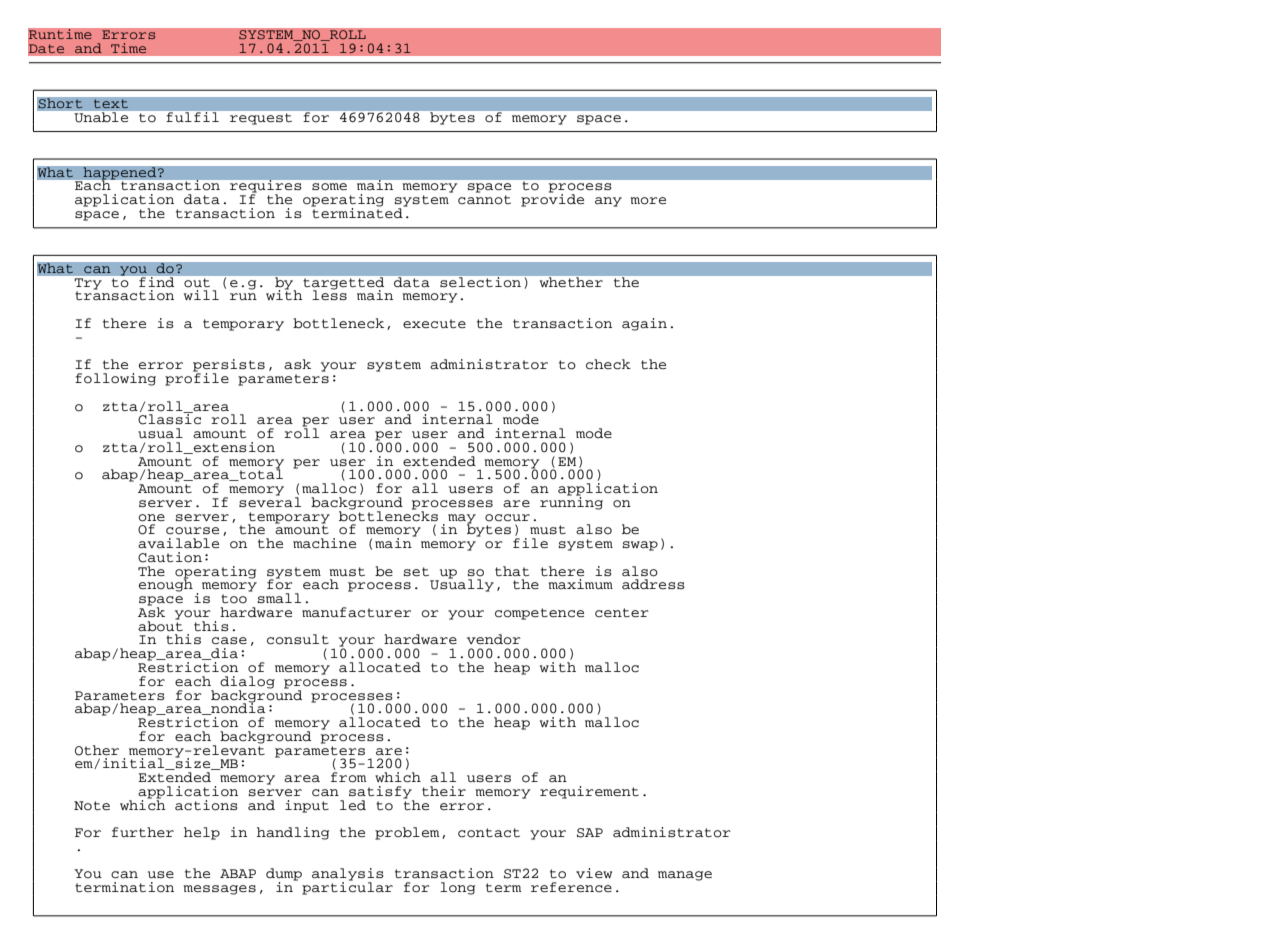 The width and height of the document is (1266, 952). What do you see at coordinates (622, 613) in the document?
I see `center` at bounding box center [622, 613].
